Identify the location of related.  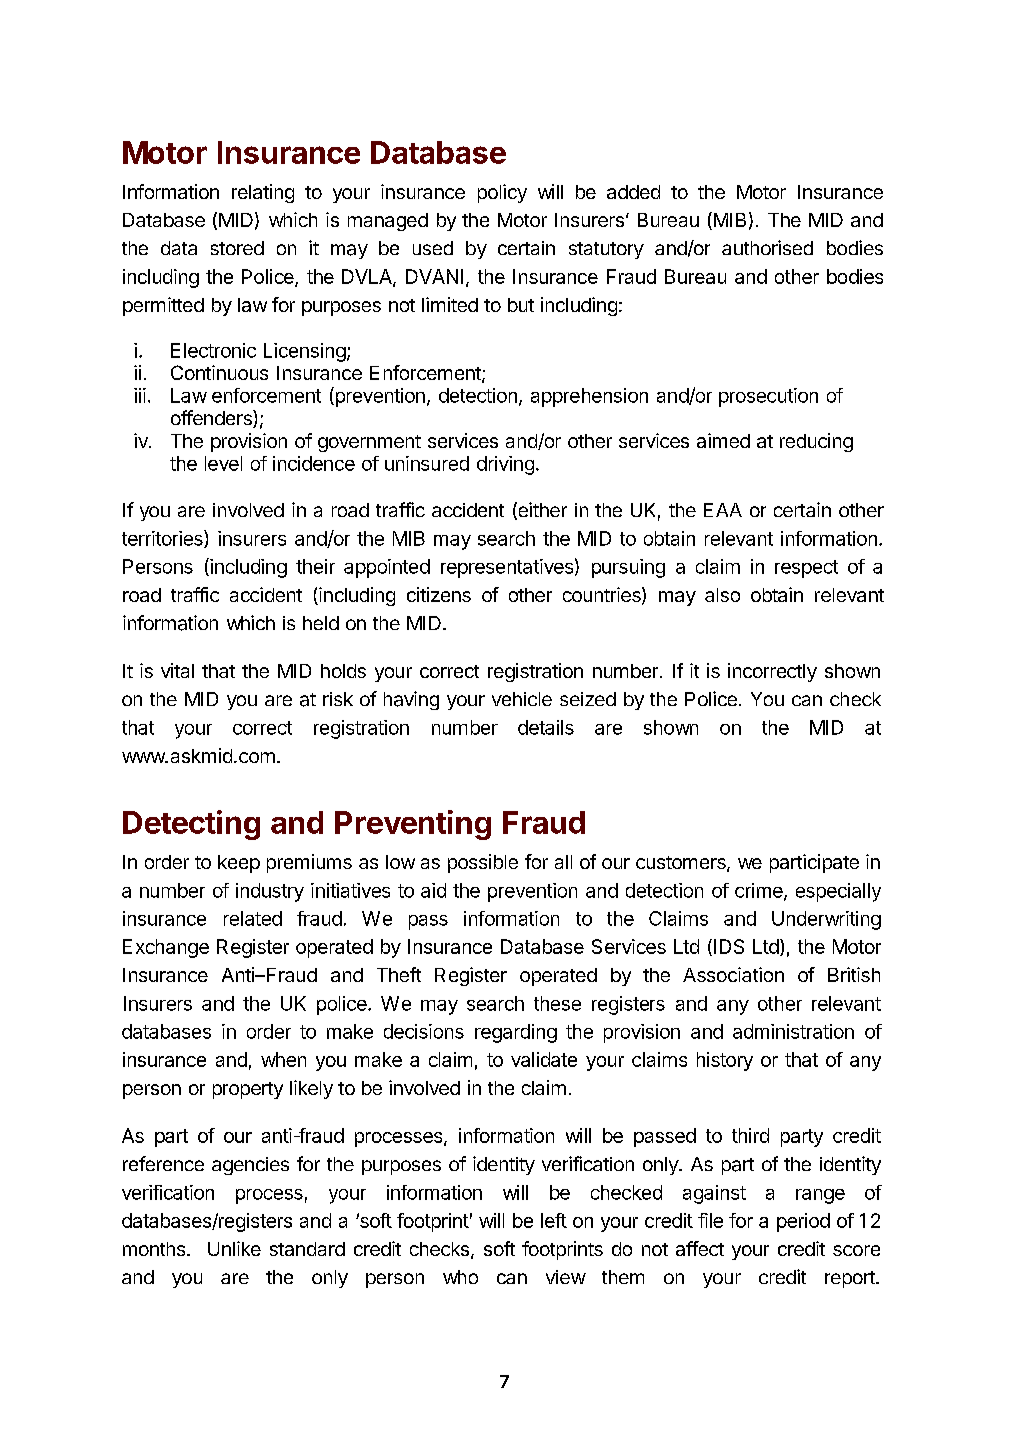
(253, 918).
